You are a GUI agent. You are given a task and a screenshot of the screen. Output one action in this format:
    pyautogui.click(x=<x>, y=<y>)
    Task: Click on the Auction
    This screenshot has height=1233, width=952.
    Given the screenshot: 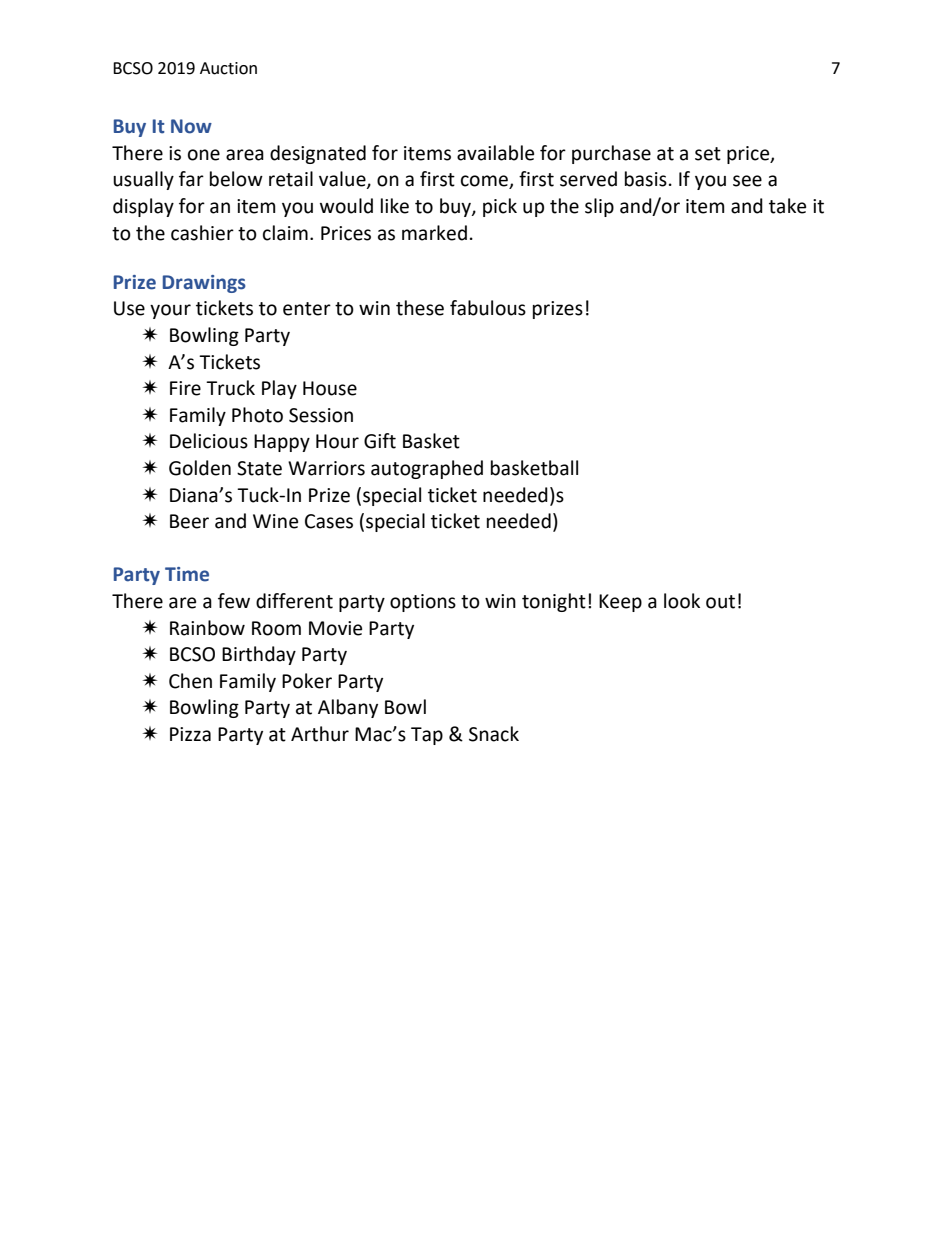 What is the action you would take?
    pyautogui.click(x=228, y=68)
